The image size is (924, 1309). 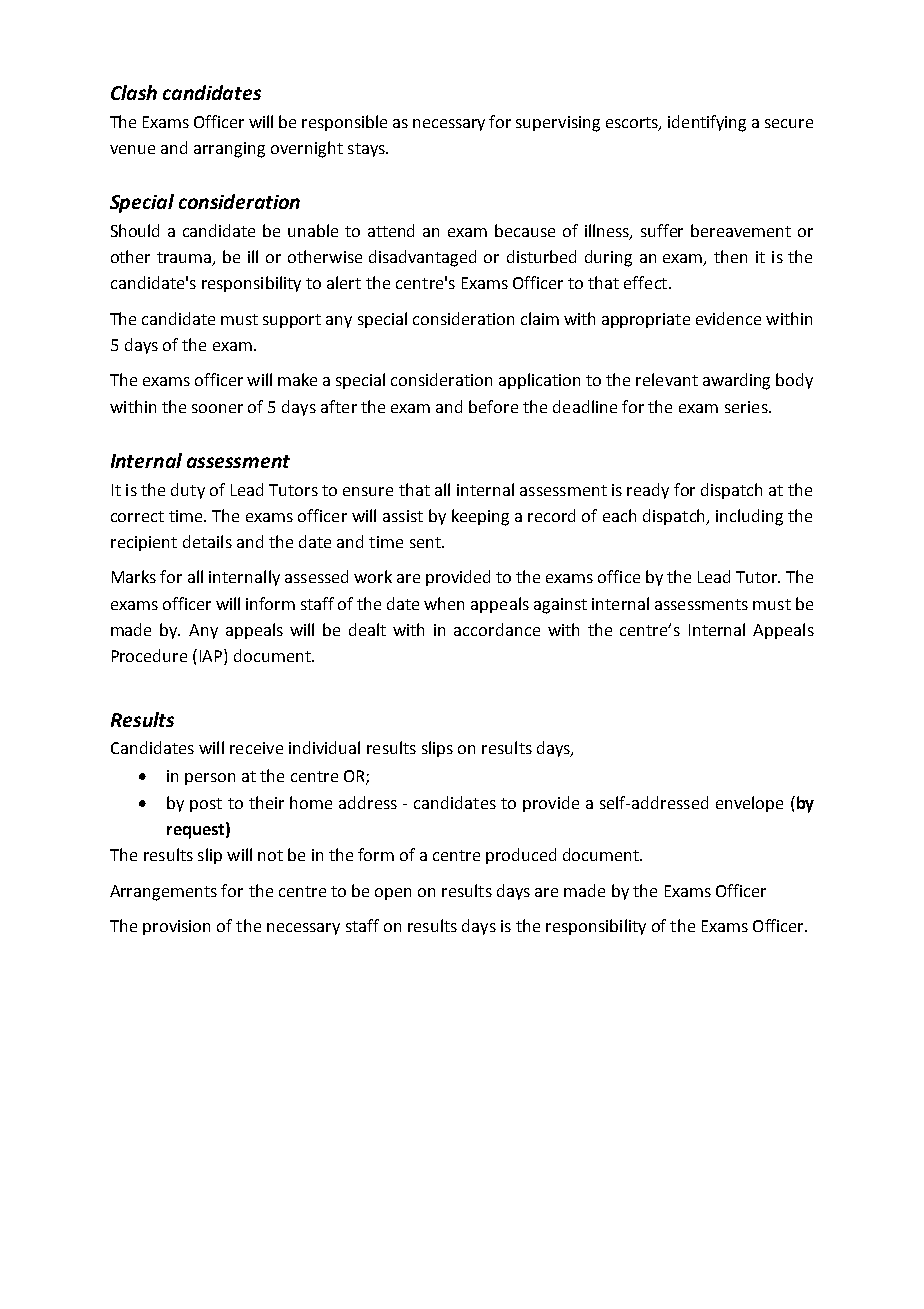 What do you see at coordinates (393, 894) in the page?
I see `open` at bounding box center [393, 894].
